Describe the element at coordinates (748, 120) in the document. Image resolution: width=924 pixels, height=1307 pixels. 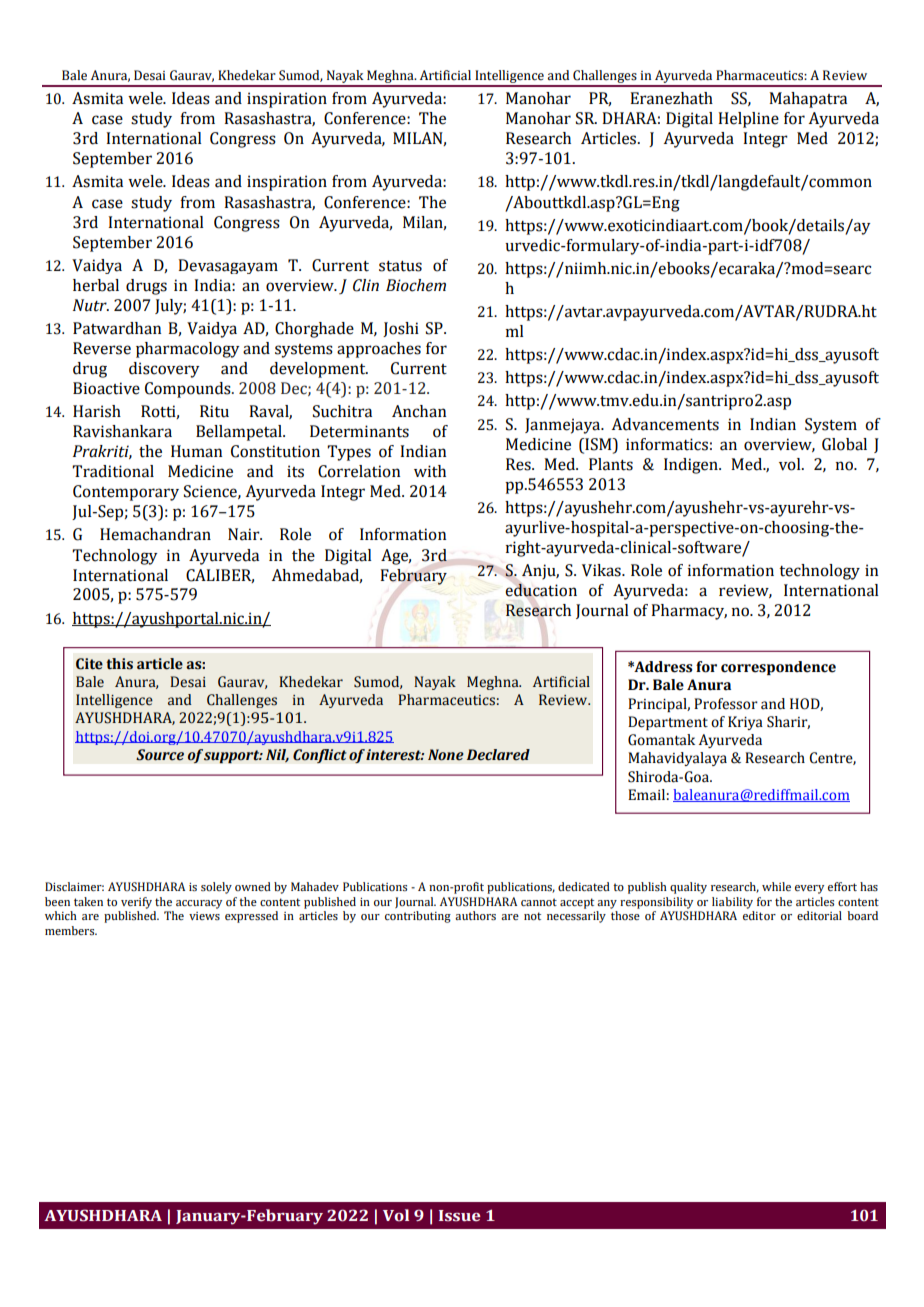
I see `Helpline` at that location.
